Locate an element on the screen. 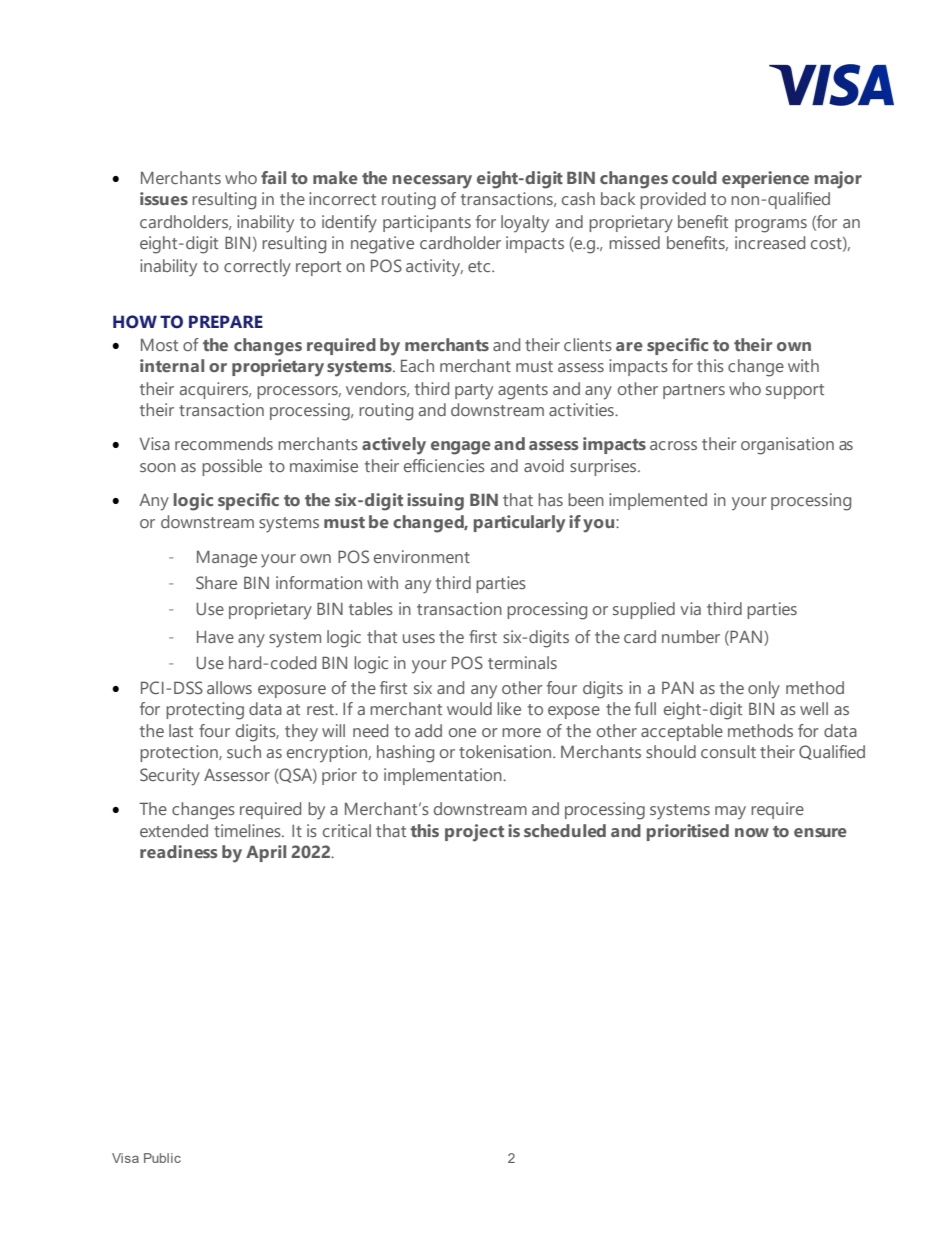  allows is located at coordinates (229, 687).
